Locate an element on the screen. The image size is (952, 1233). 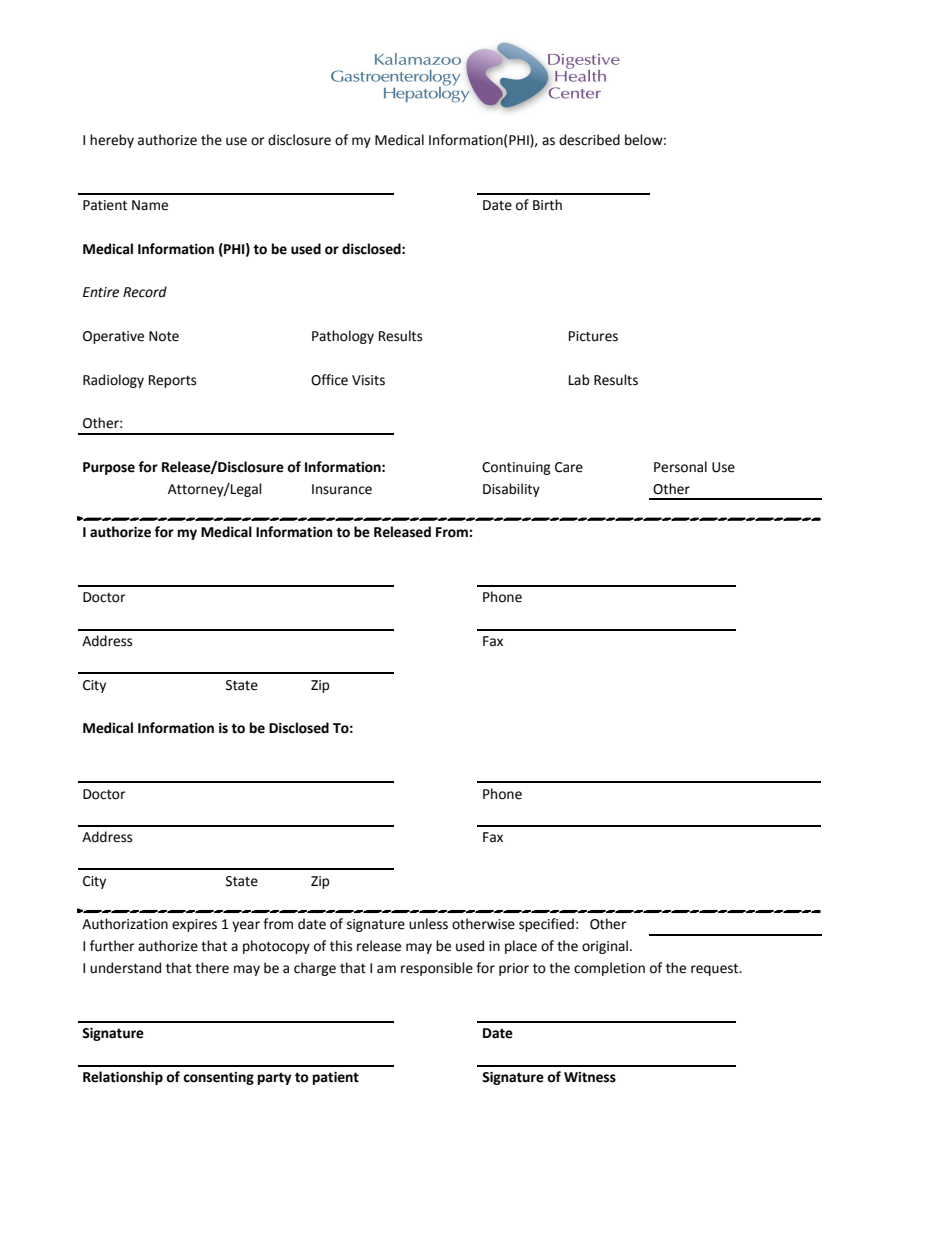
consenting is located at coordinates (218, 1078).
